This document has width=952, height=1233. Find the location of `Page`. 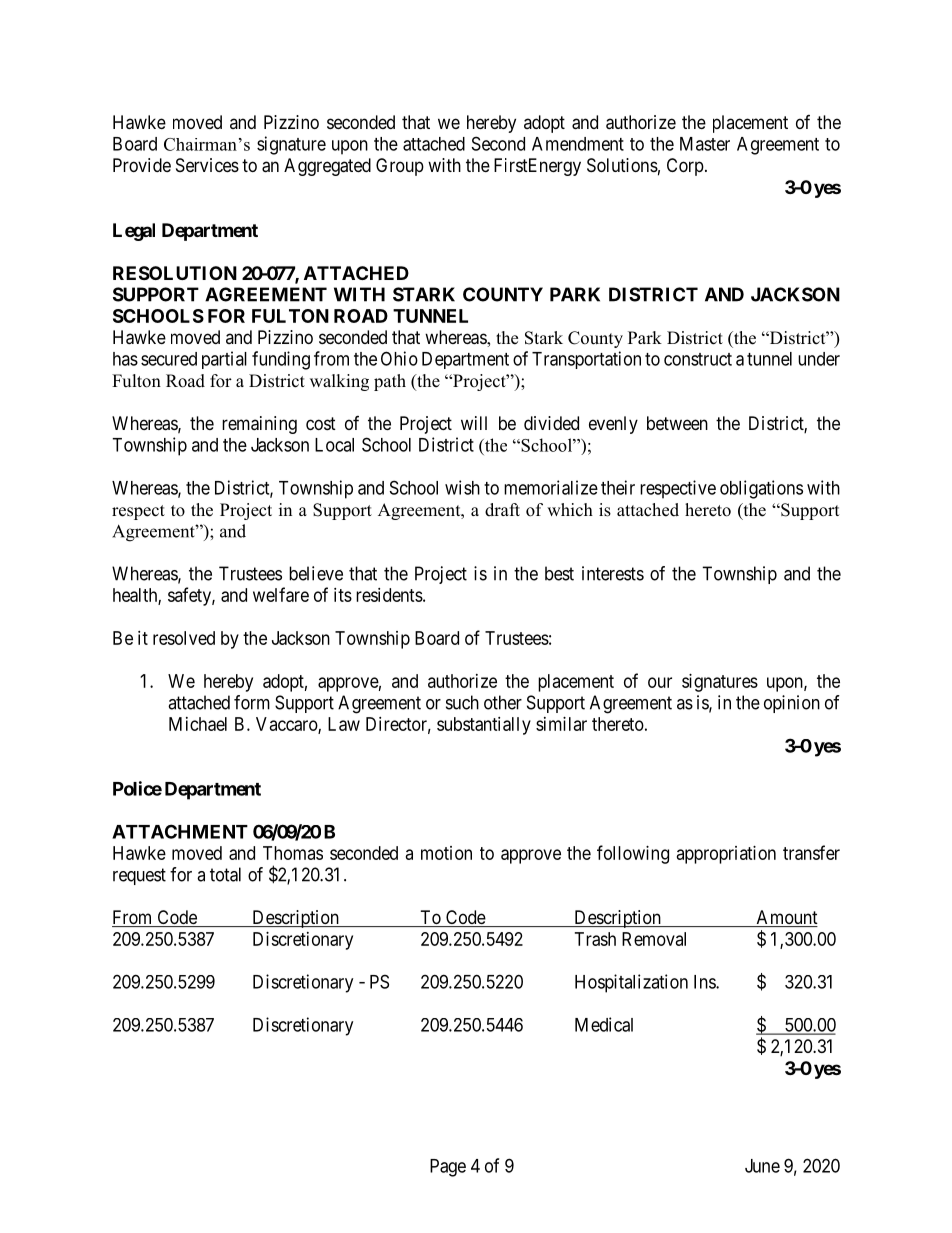

Page is located at coordinates (448, 1168).
